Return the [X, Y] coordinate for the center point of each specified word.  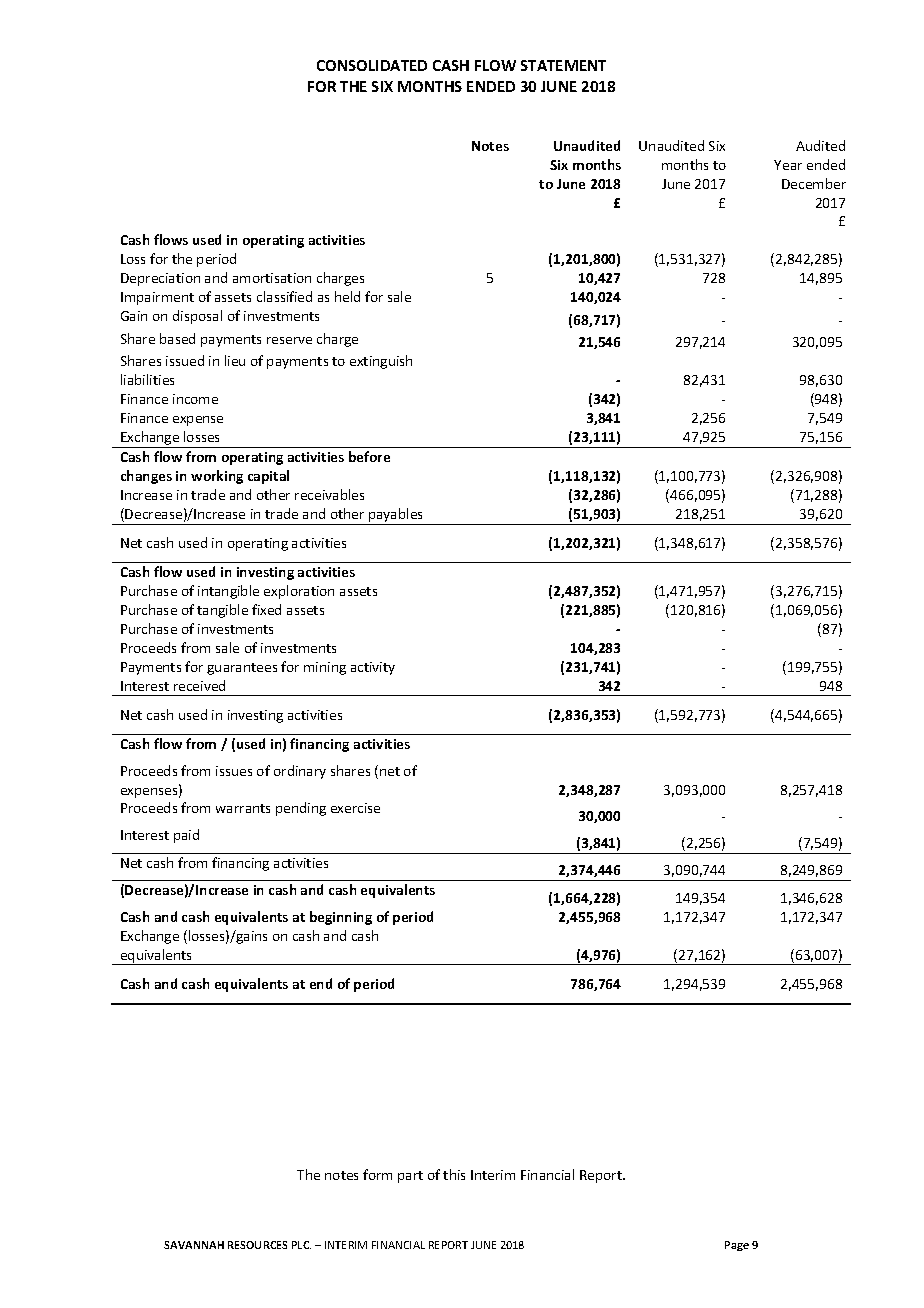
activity [373, 668]
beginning [341, 918]
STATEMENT [563, 65]
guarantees [242, 669]
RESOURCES [257, 1245]
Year [788, 165]
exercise [355, 808]
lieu [235, 360]
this [454, 1174]
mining [325, 668]
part [410, 1177]
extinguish [381, 362]
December [814, 183]
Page [737, 1246]
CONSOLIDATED [372, 65]
